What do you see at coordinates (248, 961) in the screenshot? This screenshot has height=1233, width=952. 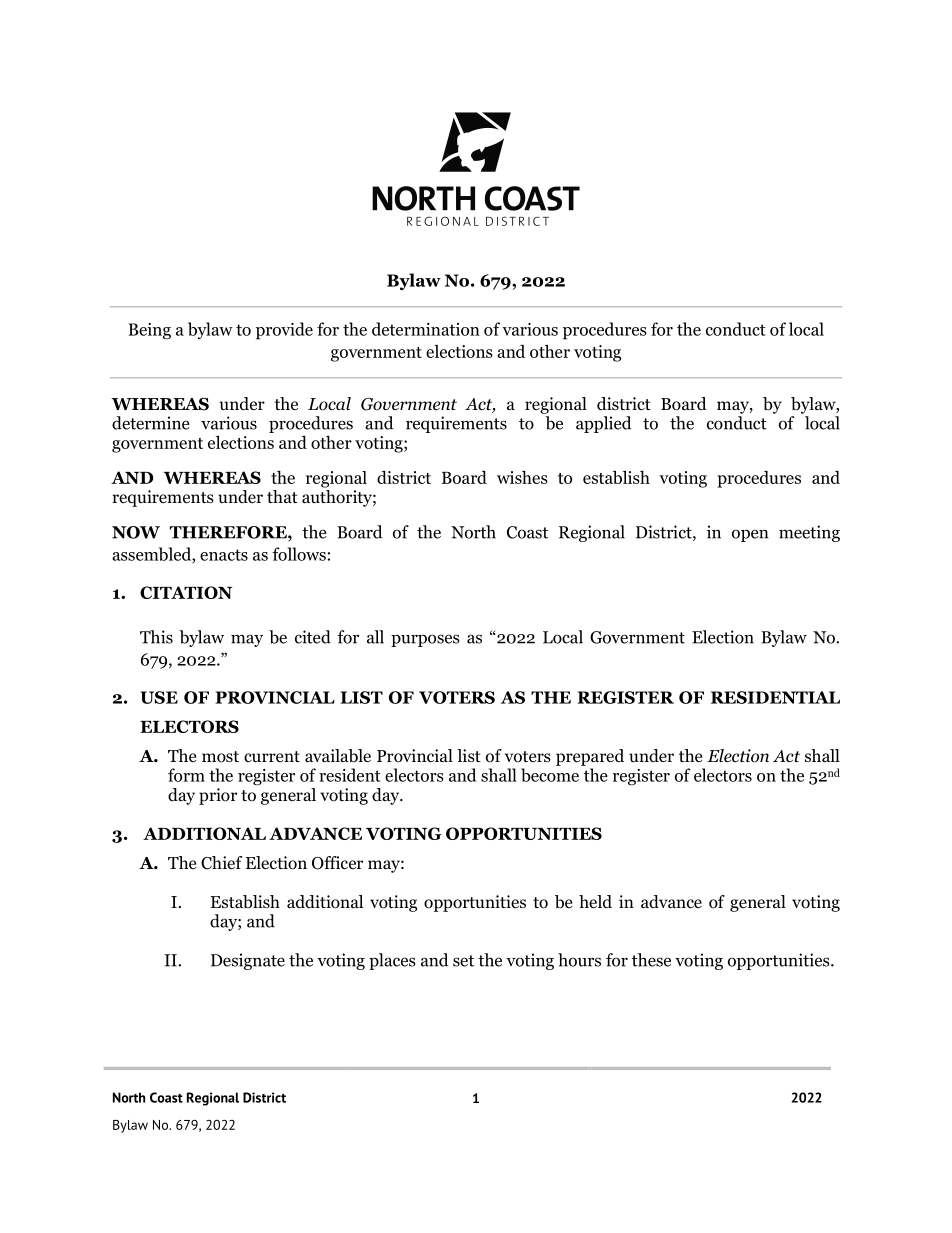 I see `Designate` at bounding box center [248, 961].
